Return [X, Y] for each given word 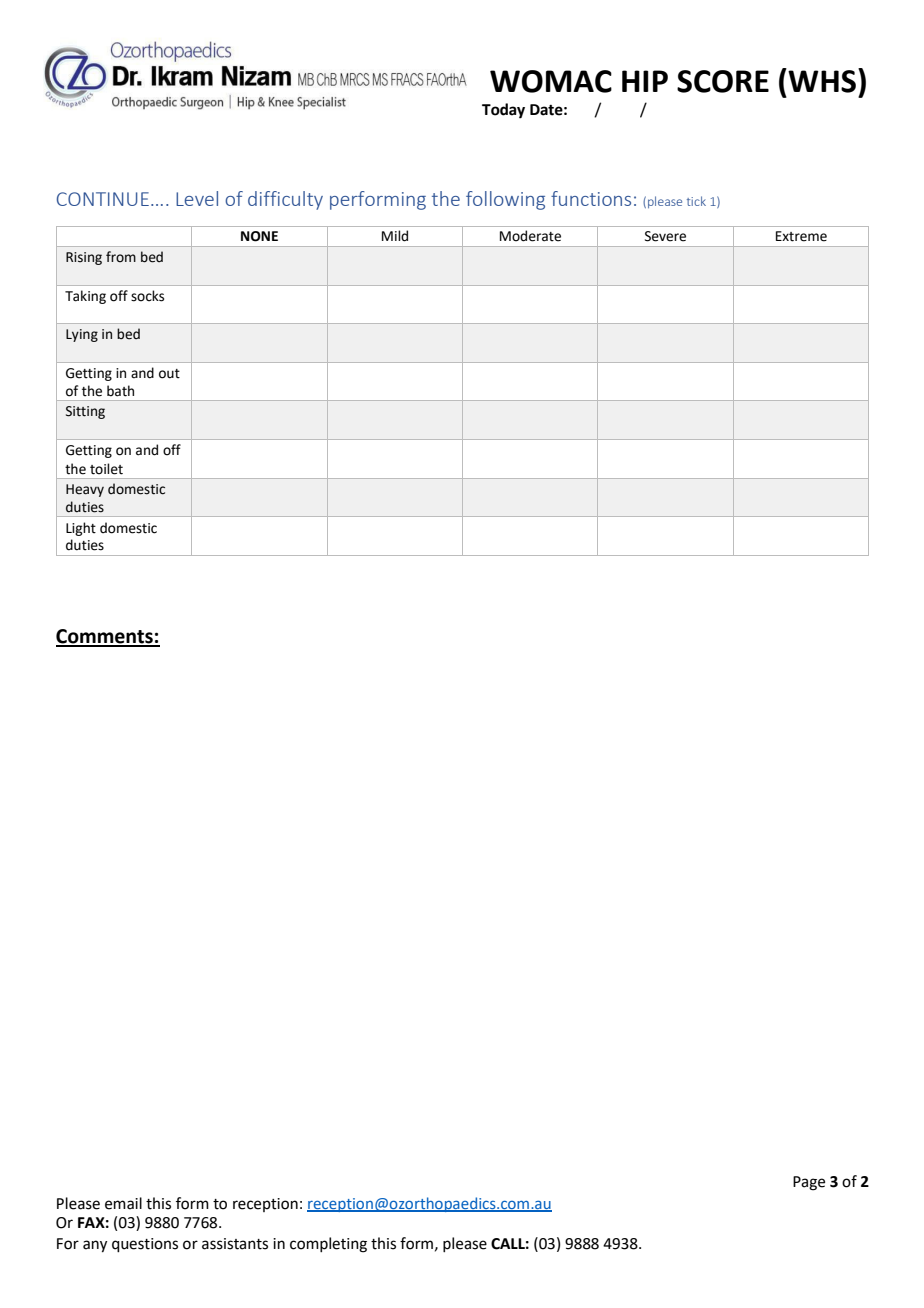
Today [503, 111]
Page [809, 1183]
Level [197, 198]
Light [81, 529]
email [123, 1203]
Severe [665, 236]
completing [328, 1245]
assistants [235, 1244]
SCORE [723, 81]
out [169, 374]
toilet [106, 469]
